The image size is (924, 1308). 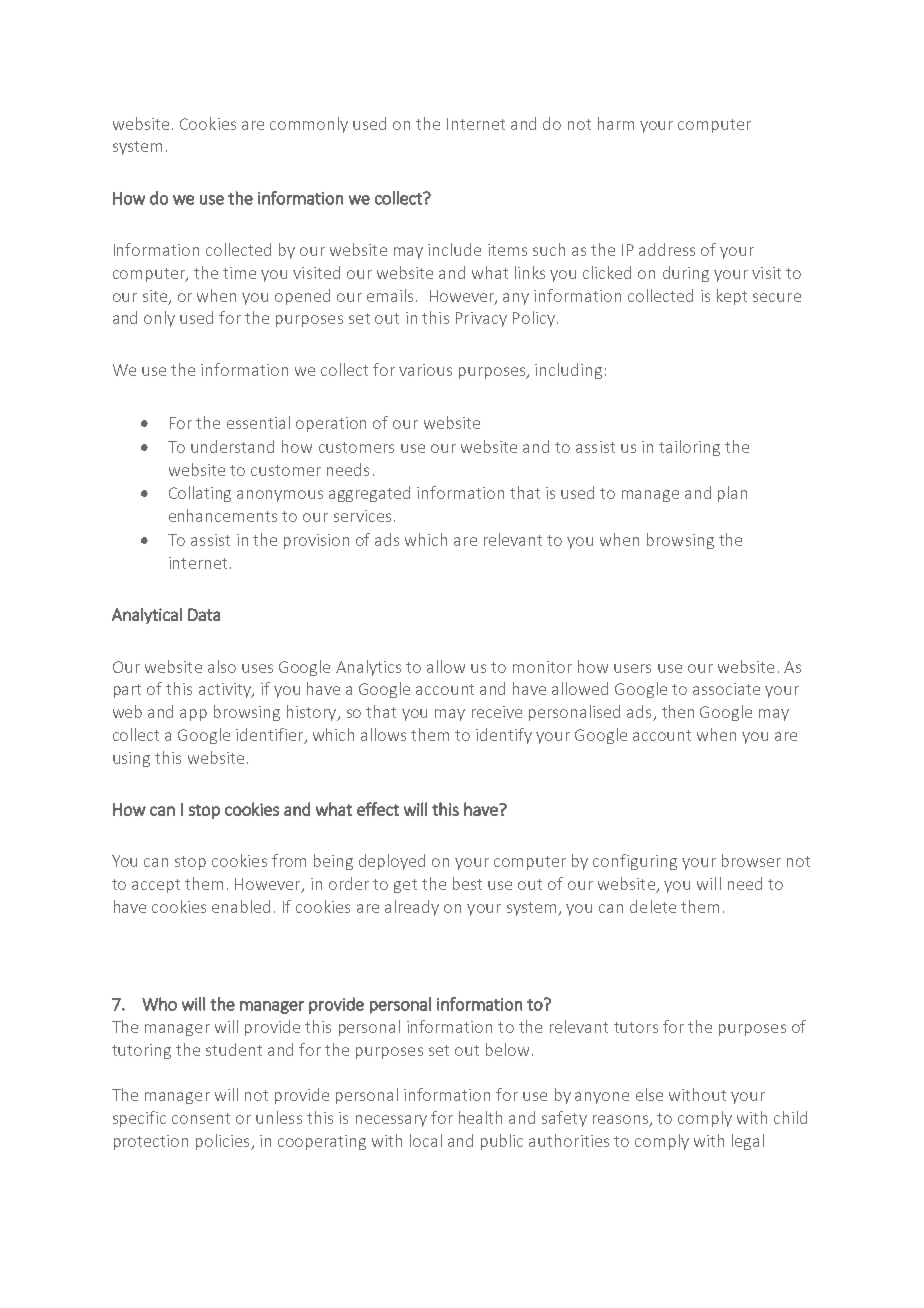 What do you see at coordinates (425, 370) in the screenshot?
I see `various` at bounding box center [425, 370].
